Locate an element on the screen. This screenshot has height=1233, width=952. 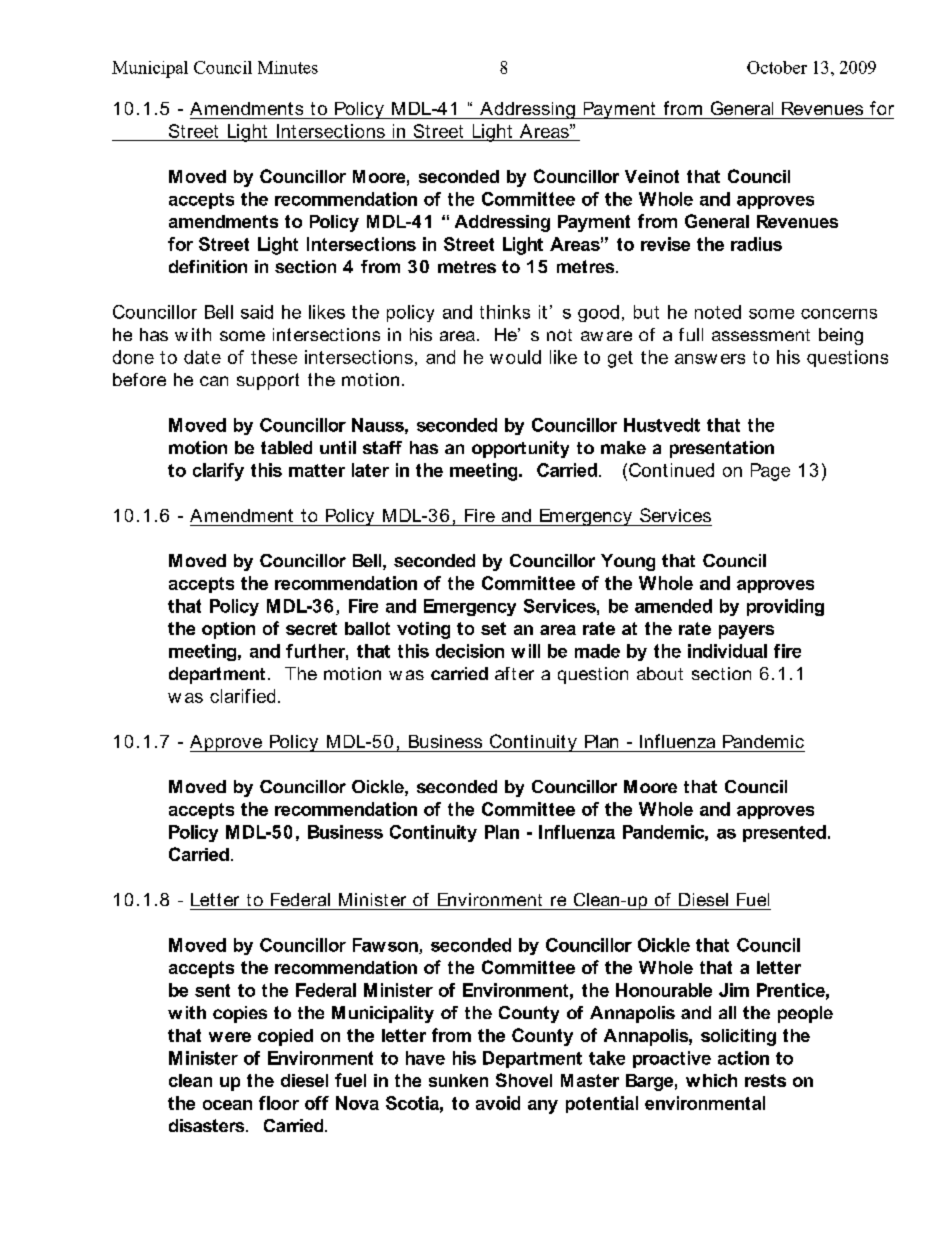
after is located at coordinates (514, 673).
